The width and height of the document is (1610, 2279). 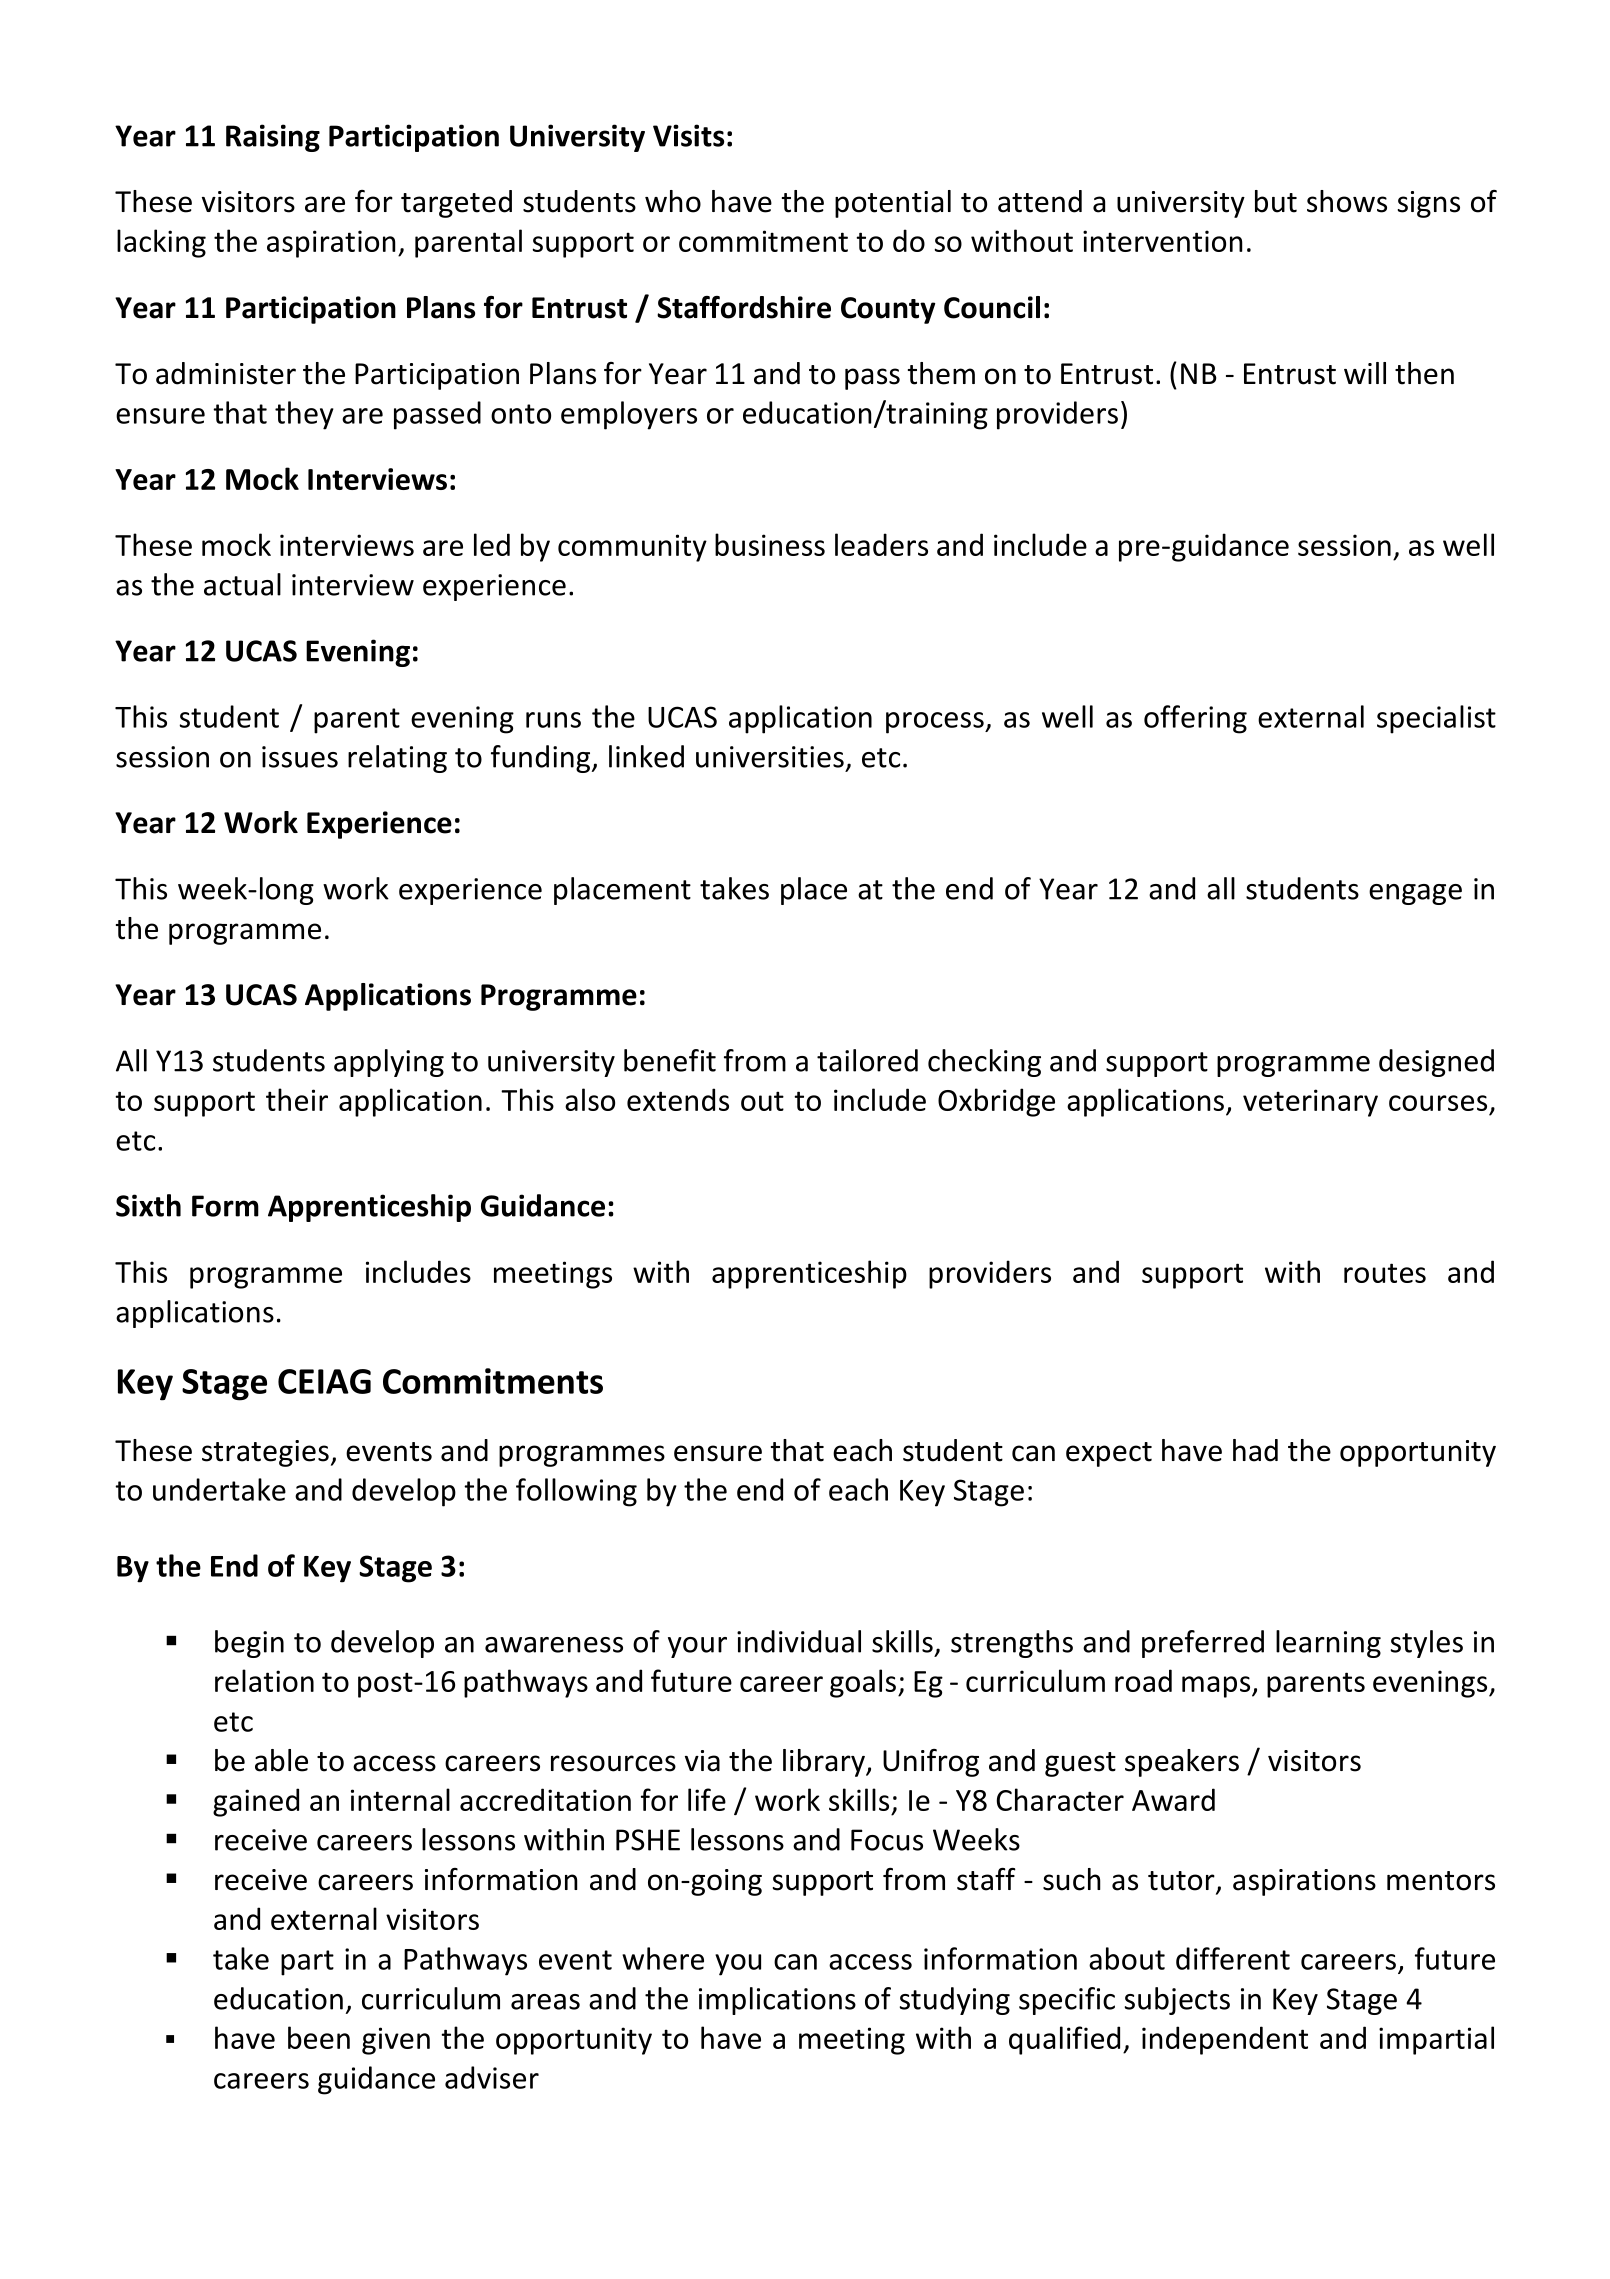 What do you see at coordinates (249, 1644) in the document?
I see `begin` at bounding box center [249, 1644].
